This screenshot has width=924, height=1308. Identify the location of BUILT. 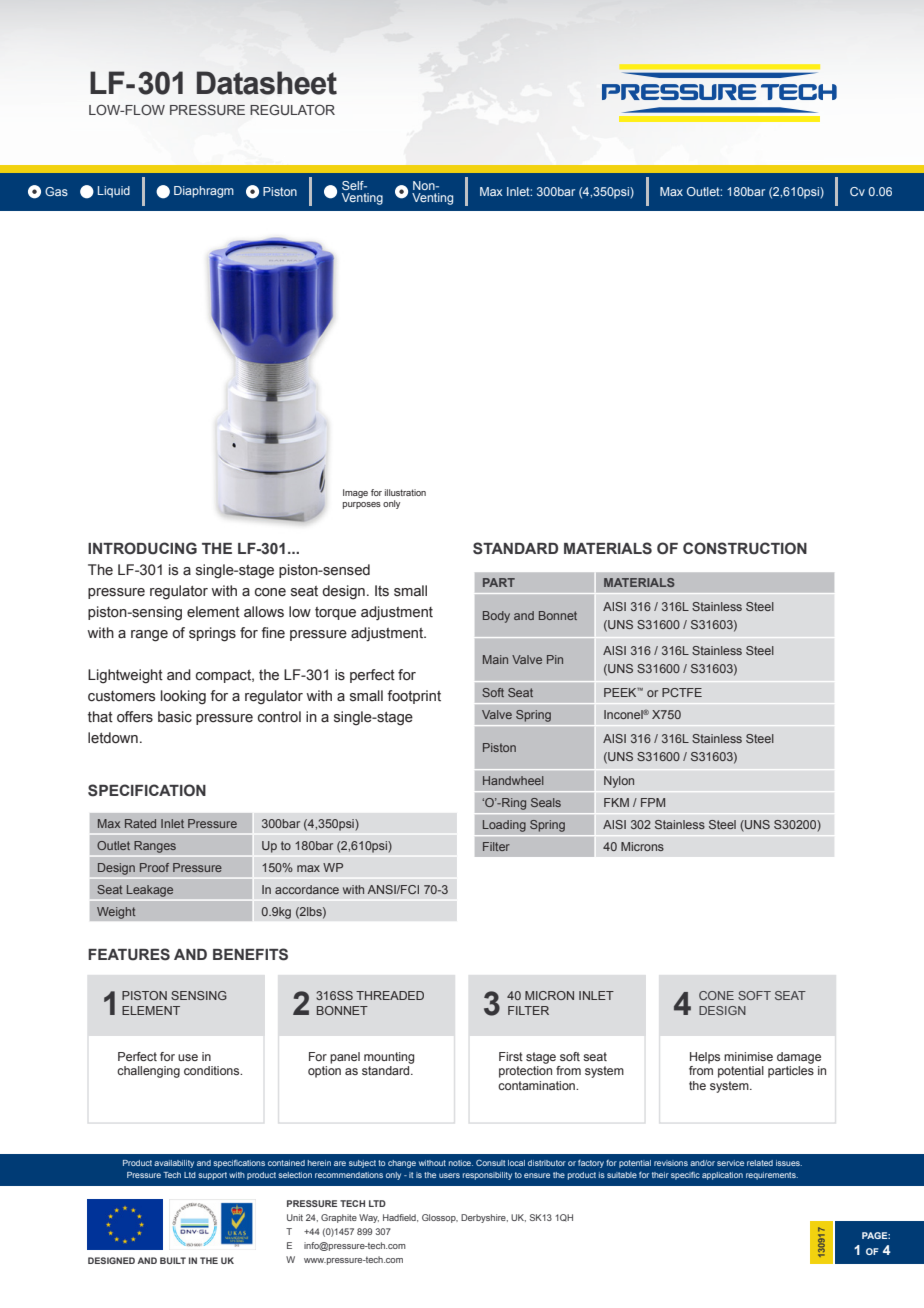
(173, 1260).
